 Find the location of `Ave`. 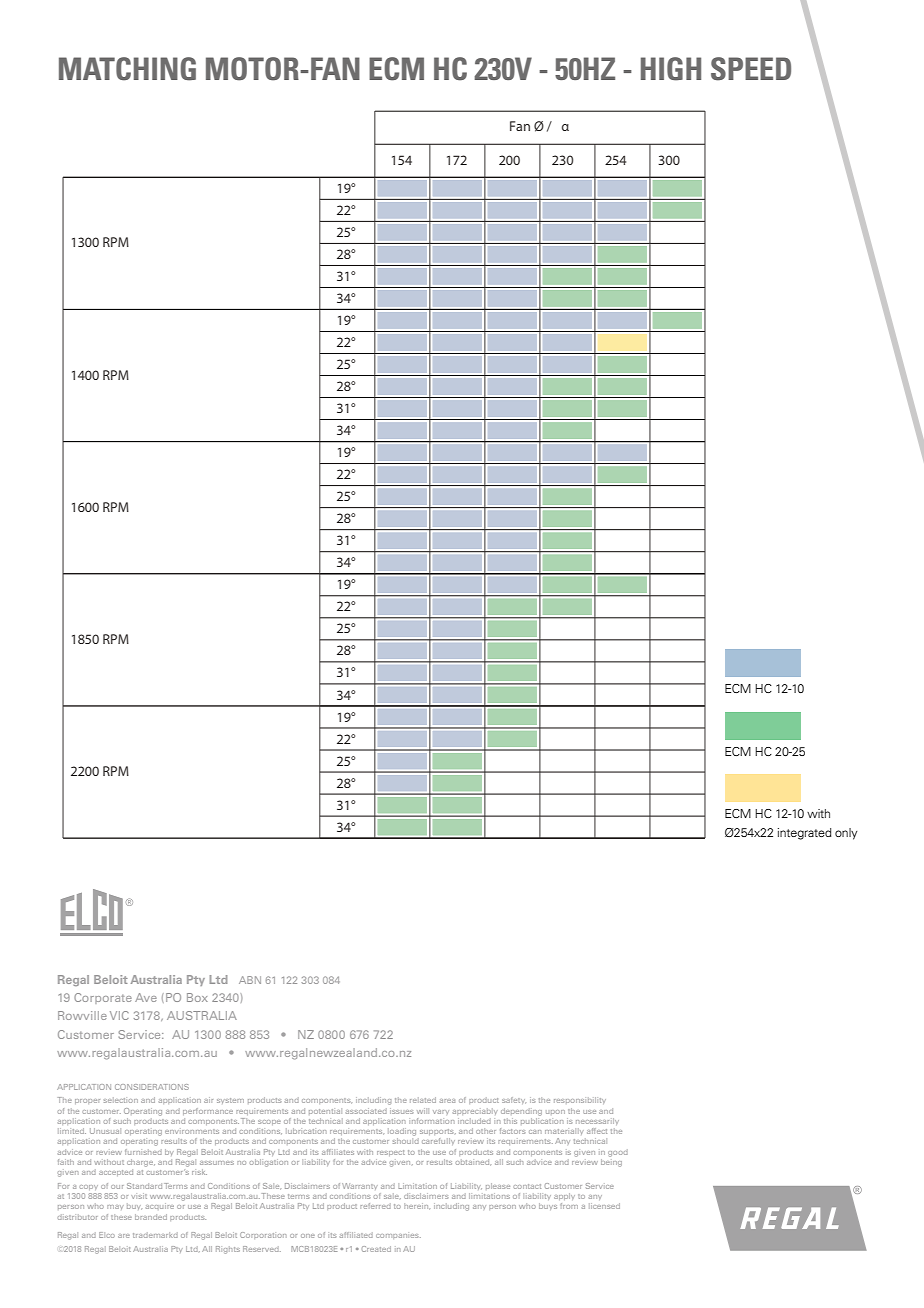

Ave is located at coordinates (146, 997).
